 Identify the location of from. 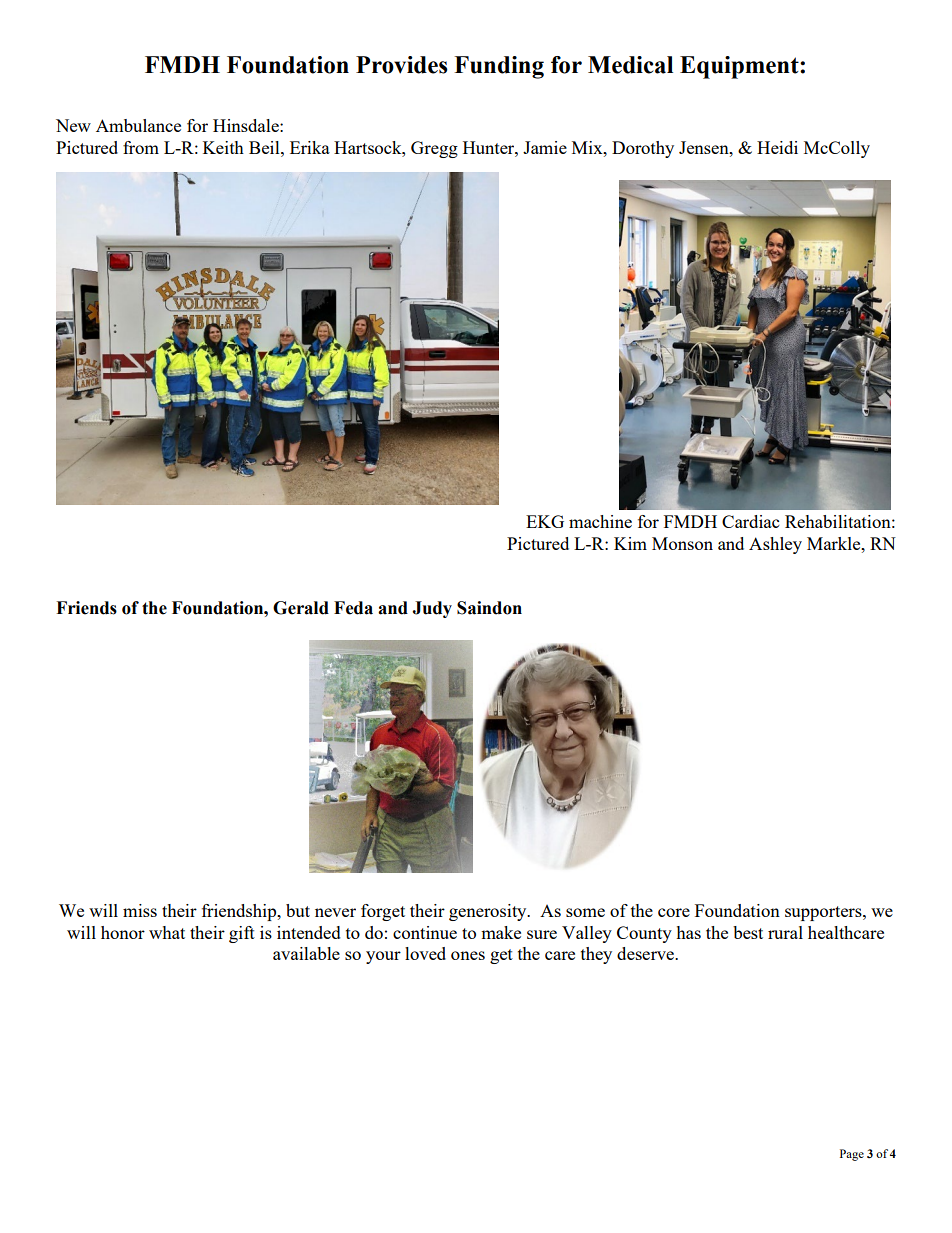
(141, 147).
